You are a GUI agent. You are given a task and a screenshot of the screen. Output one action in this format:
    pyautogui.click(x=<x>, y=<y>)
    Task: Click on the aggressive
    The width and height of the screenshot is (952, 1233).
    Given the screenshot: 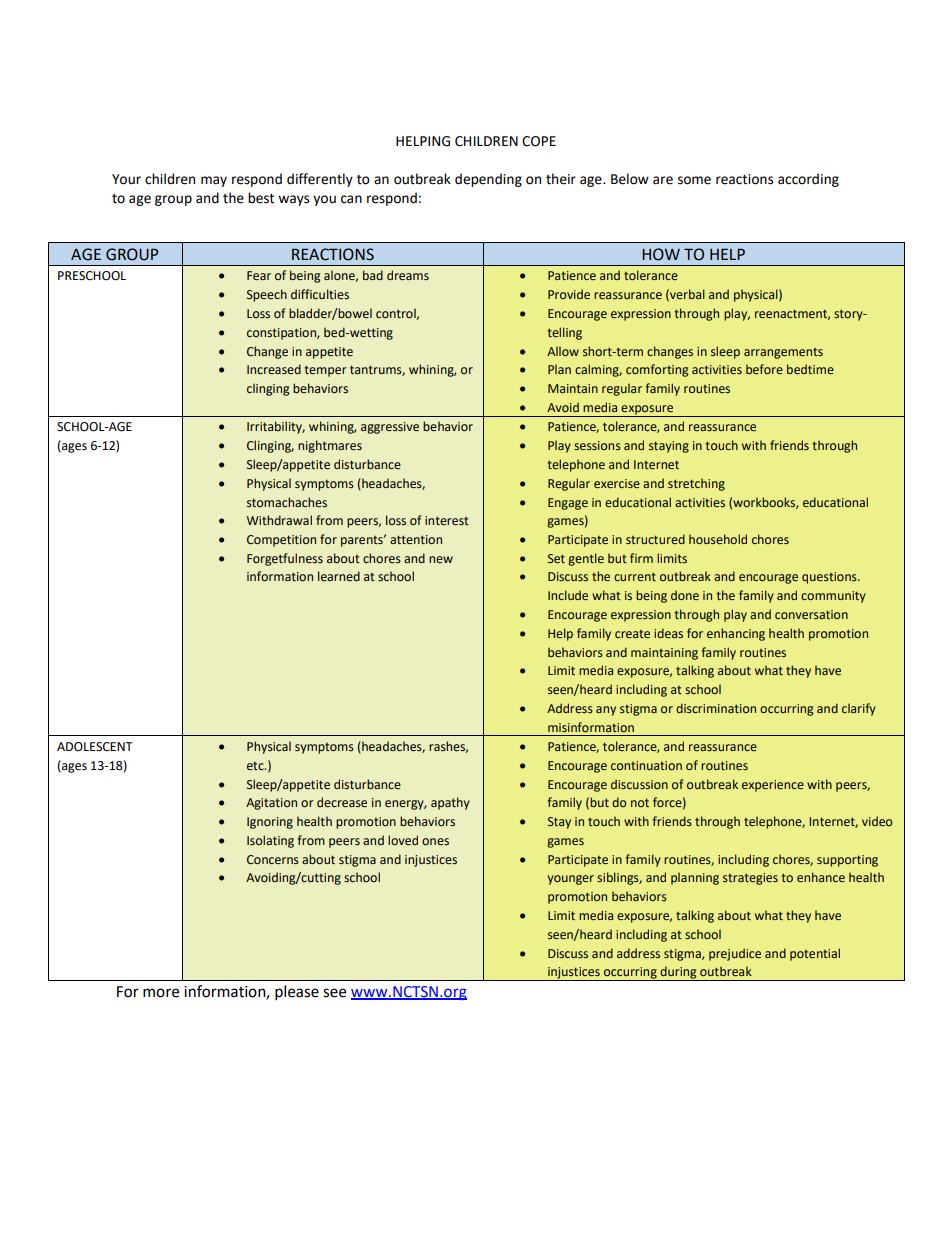 What is the action you would take?
    pyautogui.click(x=390, y=428)
